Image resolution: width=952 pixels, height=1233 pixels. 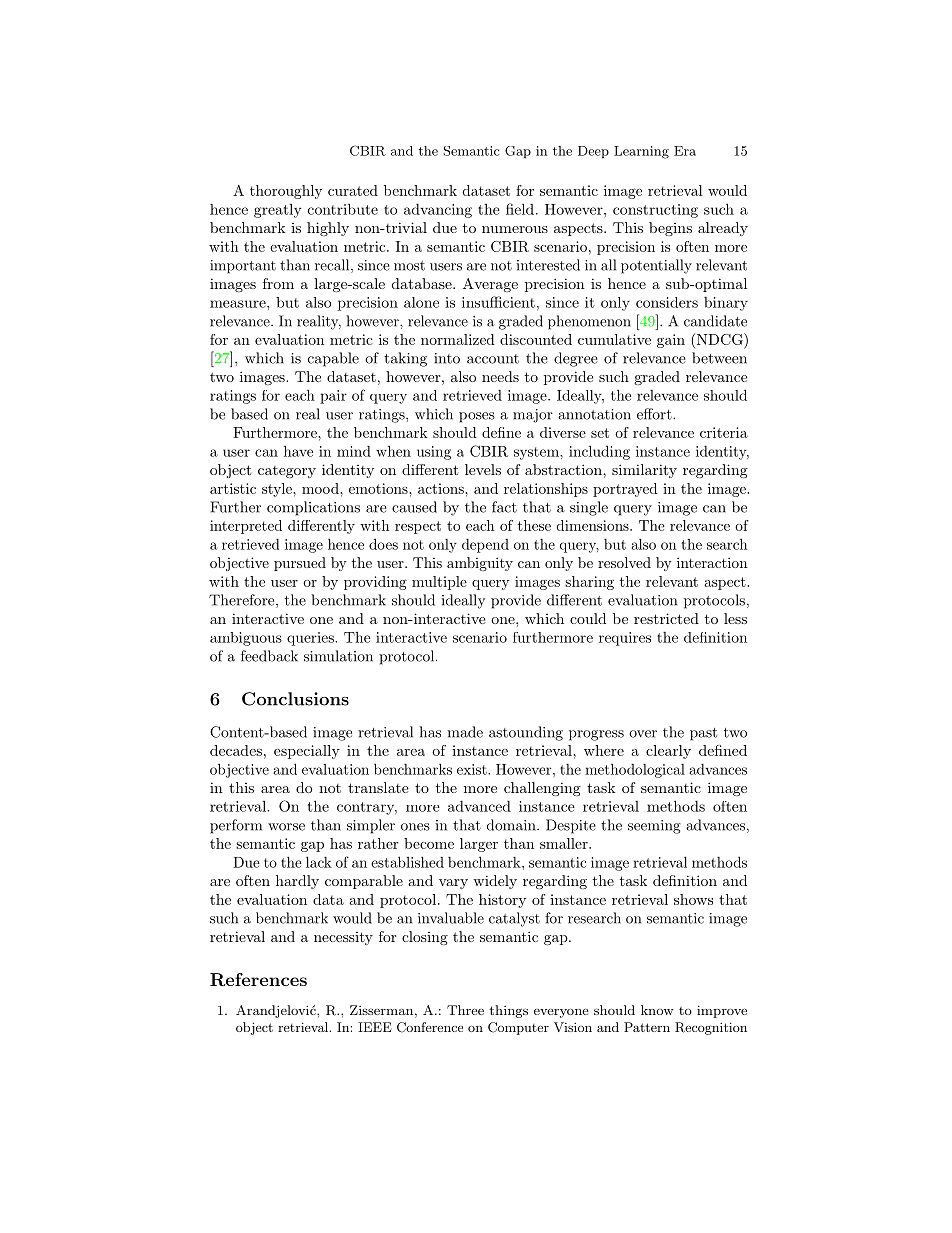 What do you see at coordinates (286, 192) in the screenshot?
I see `thoroughly` at bounding box center [286, 192].
